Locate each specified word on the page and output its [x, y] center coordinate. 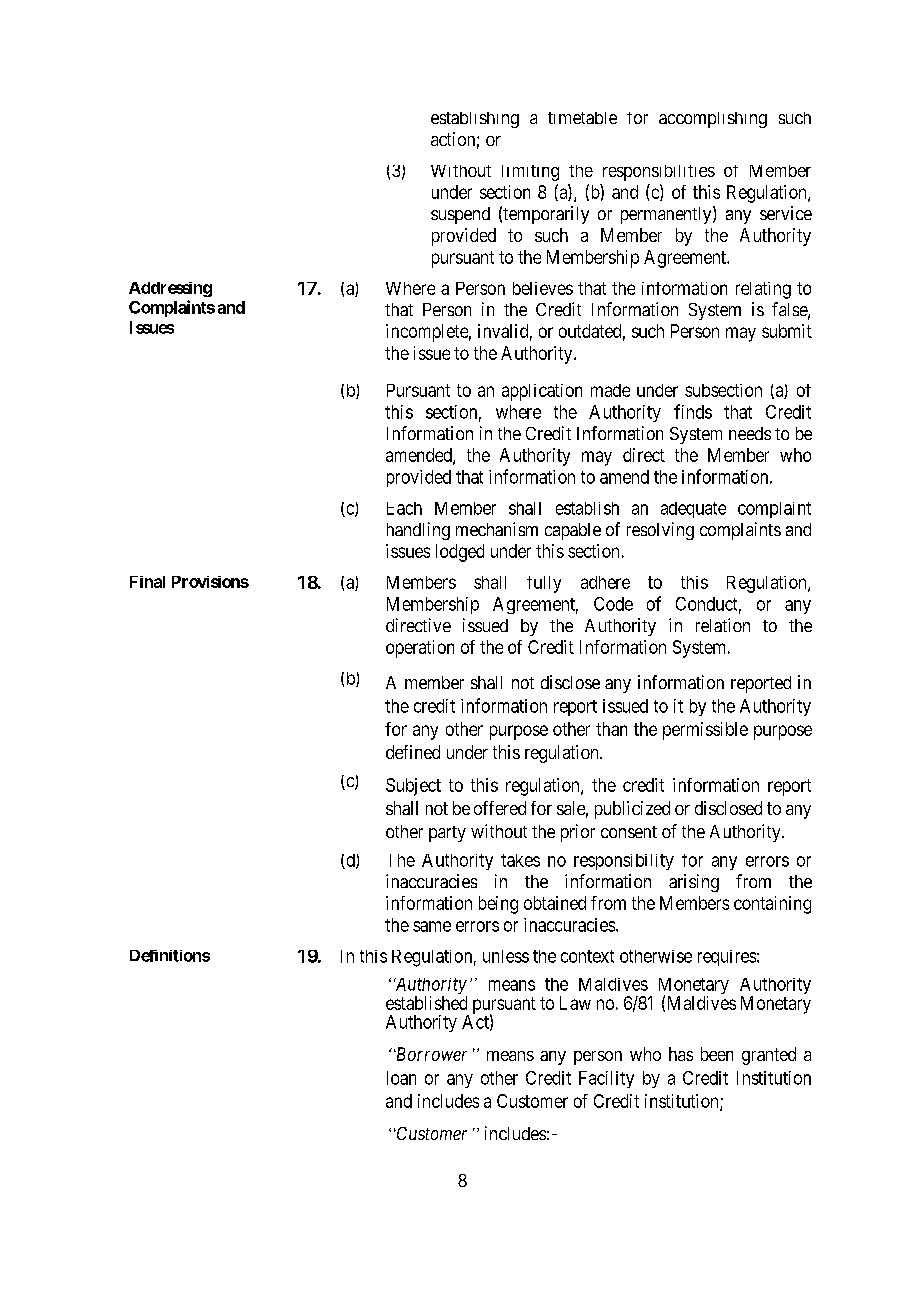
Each [404, 508]
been [717, 1054]
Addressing [170, 289]
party [447, 834]
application [542, 392]
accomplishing [713, 120]
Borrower [430, 1054]
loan [401, 1078]
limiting [530, 173]
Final [147, 582]
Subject [413, 787]
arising [694, 883]
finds [693, 411]
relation [723, 625]
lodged [460, 553]
